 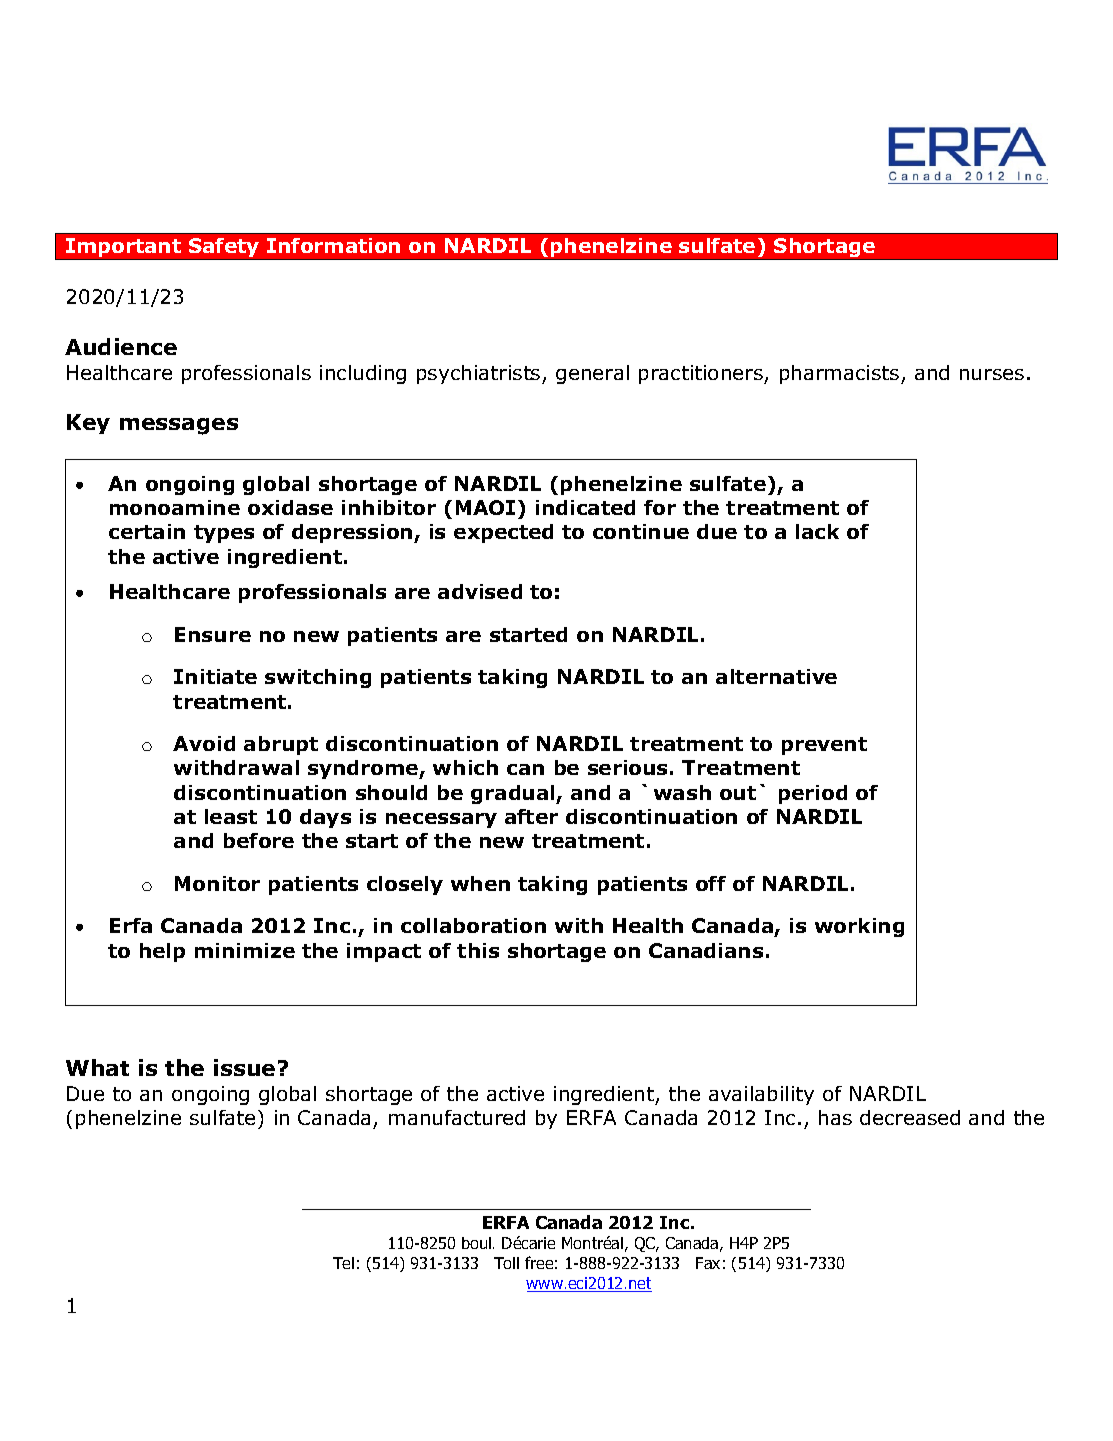 What do you see at coordinates (708, 1263) in the document?
I see `Fax` at bounding box center [708, 1263].
